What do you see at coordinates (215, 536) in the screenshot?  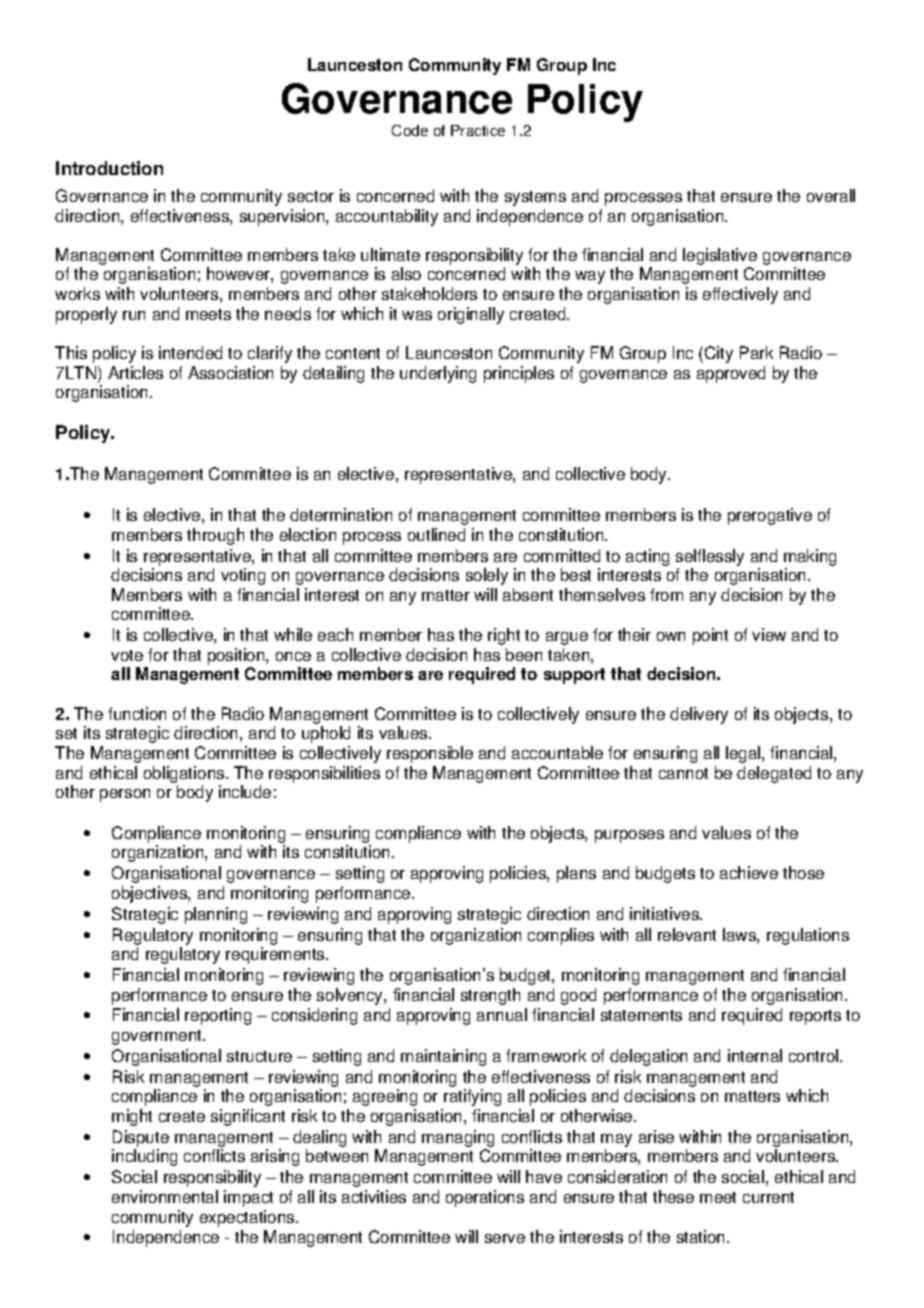 I see `through` at bounding box center [215, 536].
